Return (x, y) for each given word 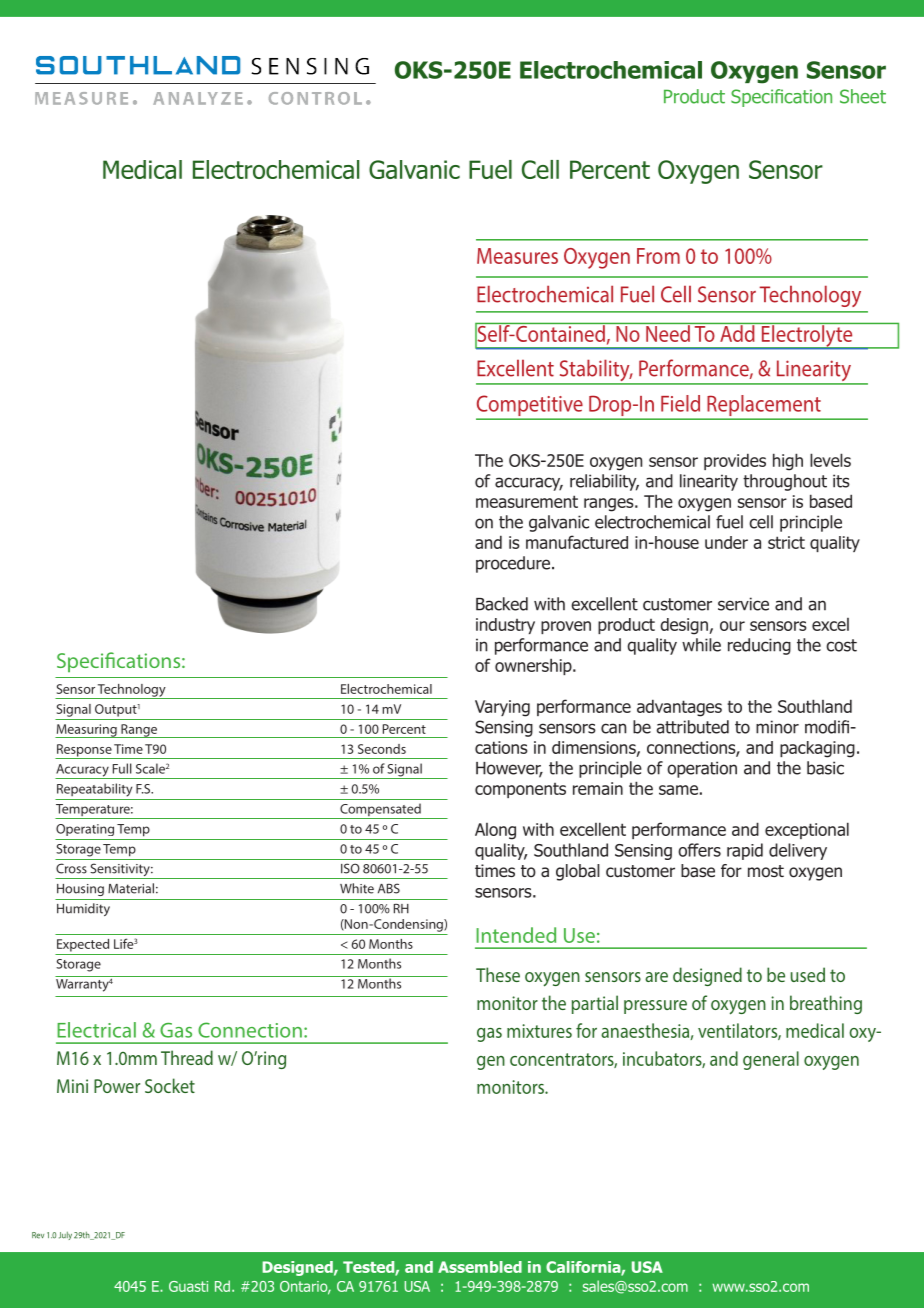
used (808, 974)
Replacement (764, 407)
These (498, 974)
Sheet (863, 96)
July (65, 1236)
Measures (517, 256)
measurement (527, 501)
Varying (502, 708)
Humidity (83, 909)
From (658, 256)
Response (84, 751)
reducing (759, 646)
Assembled (480, 1267)
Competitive (530, 407)
